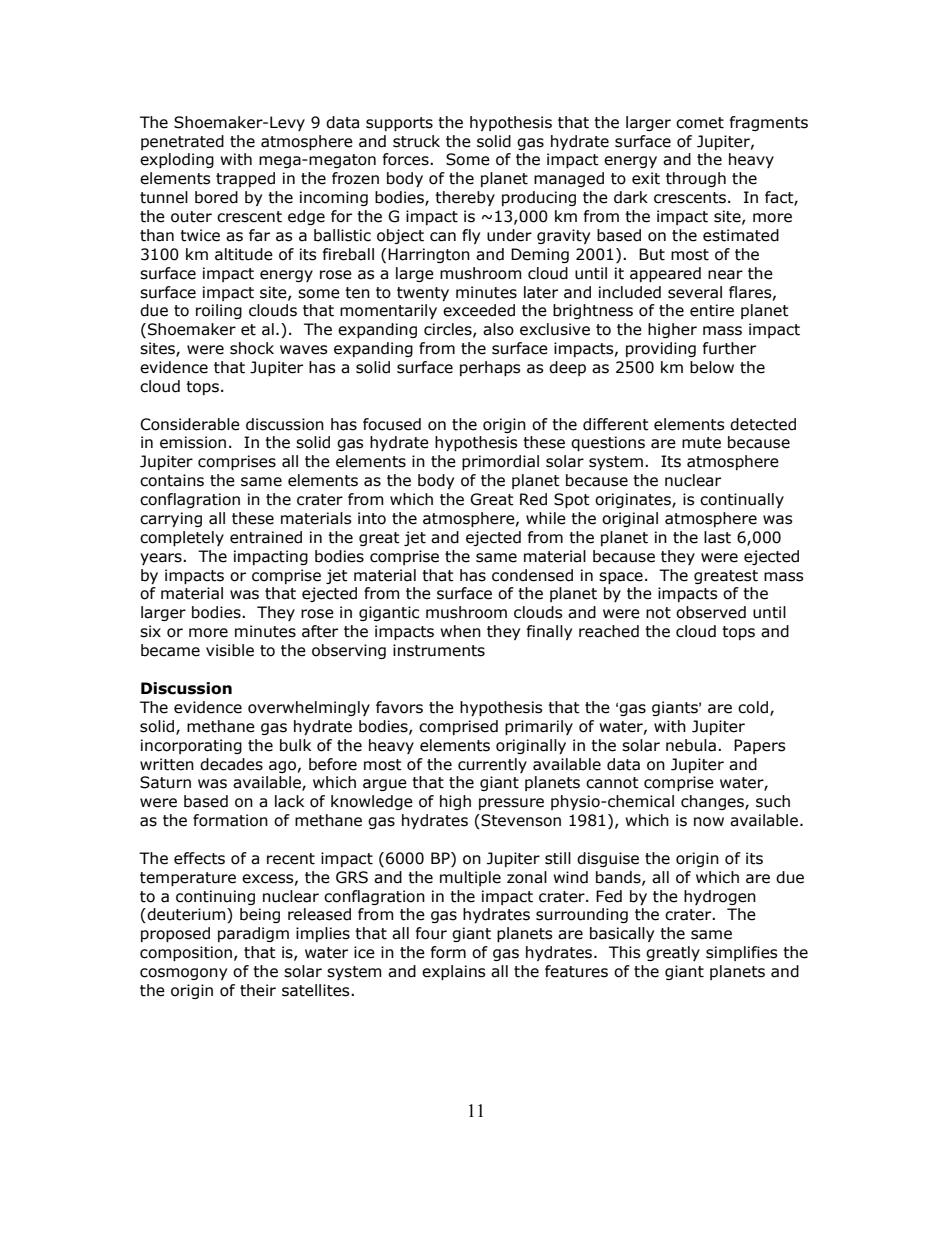 This document has width=952, height=1233. I want to click on comet, so click(700, 123).
